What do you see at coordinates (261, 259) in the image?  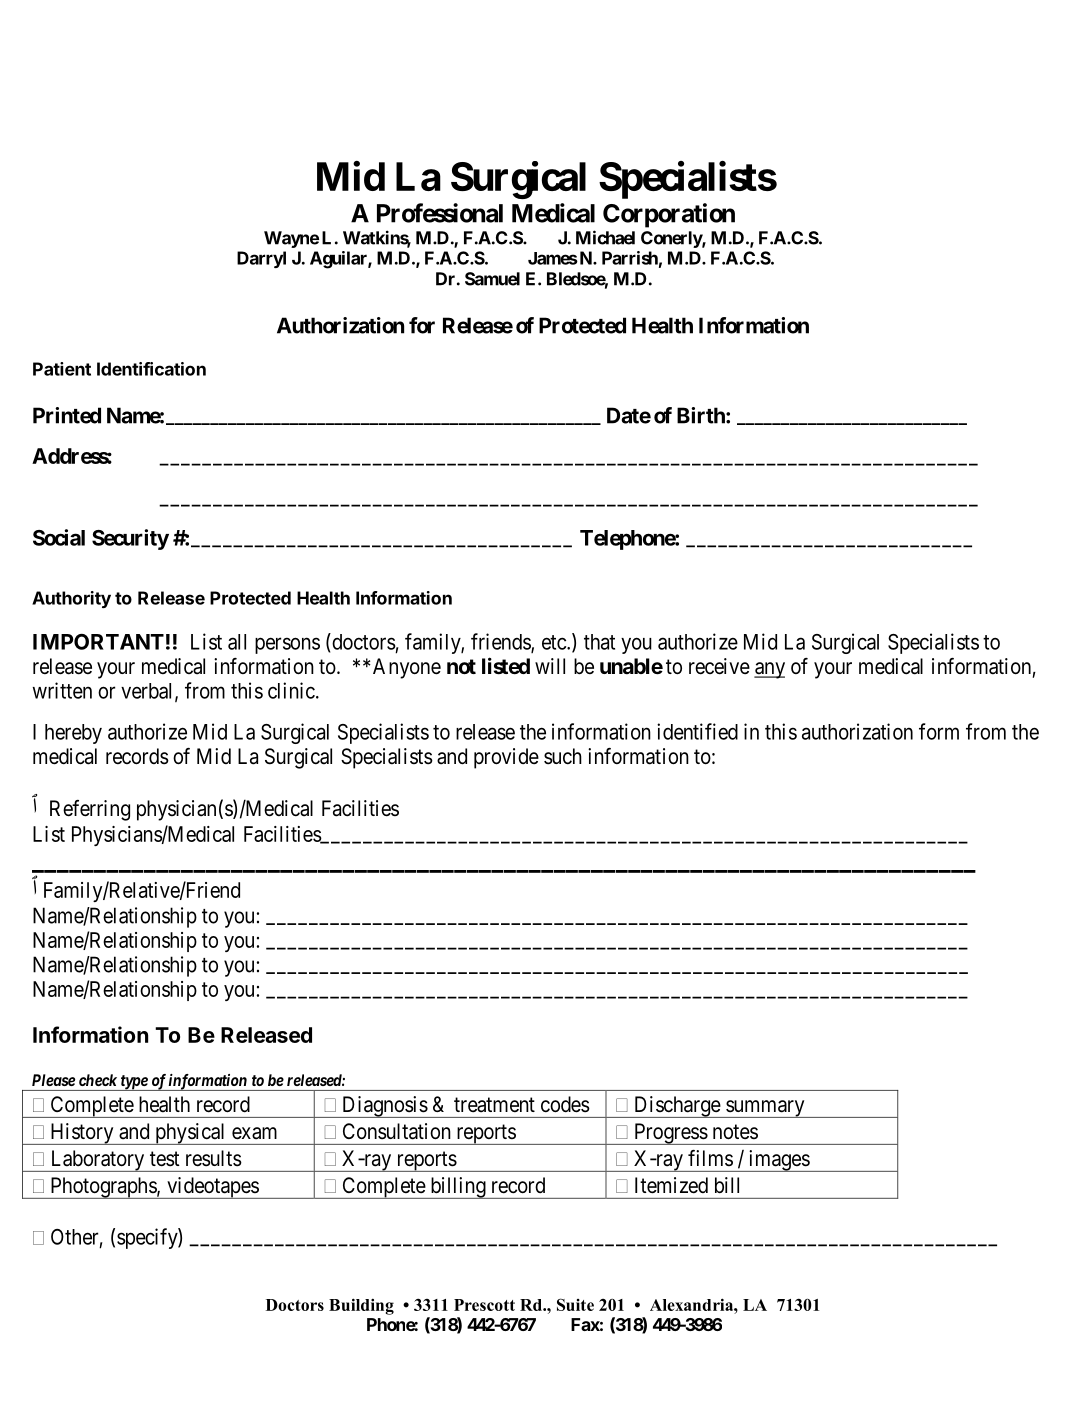 I see `Darryl` at bounding box center [261, 259].
